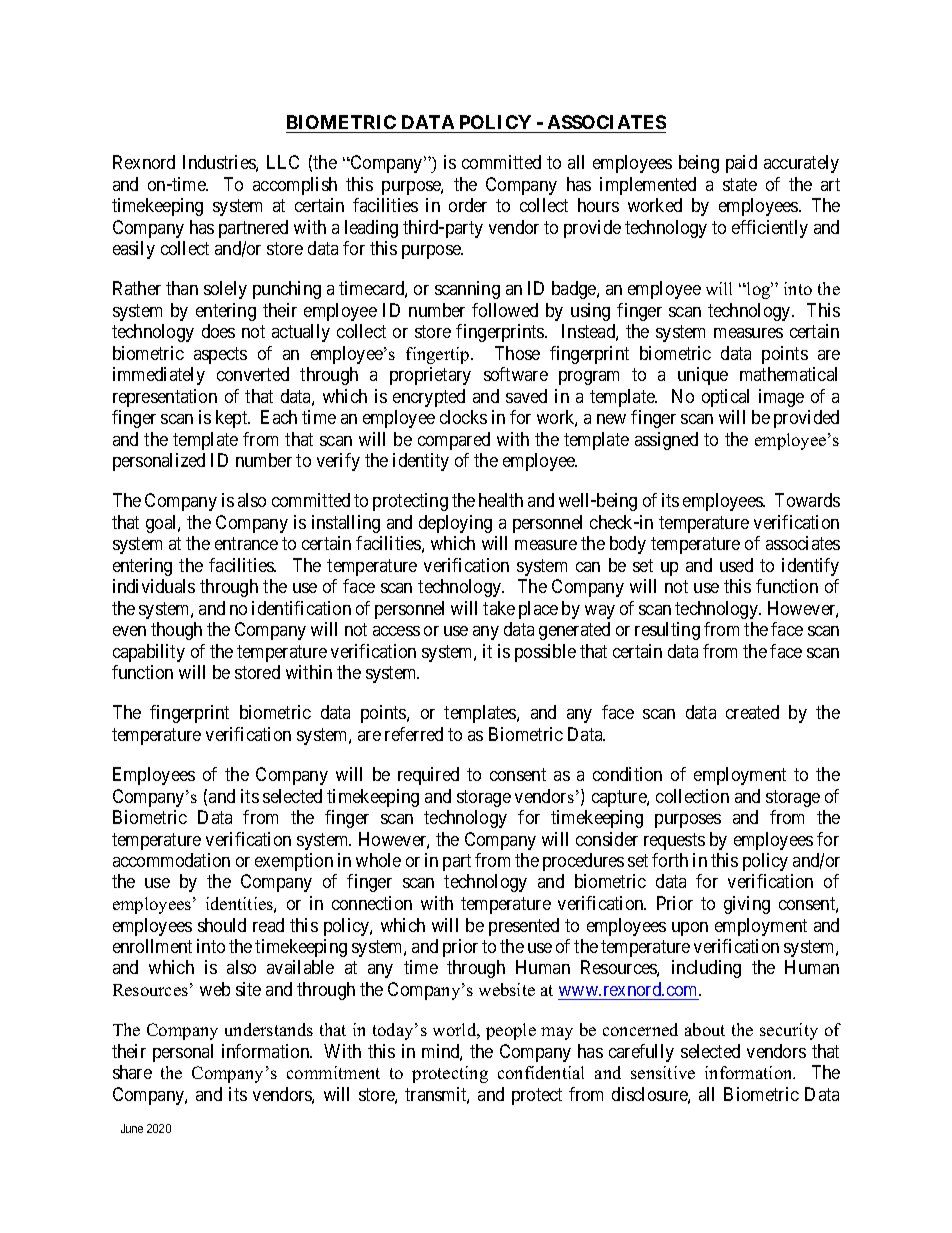 This image has height=1233, width=952. I want to click on presented, so click(524, 927).
